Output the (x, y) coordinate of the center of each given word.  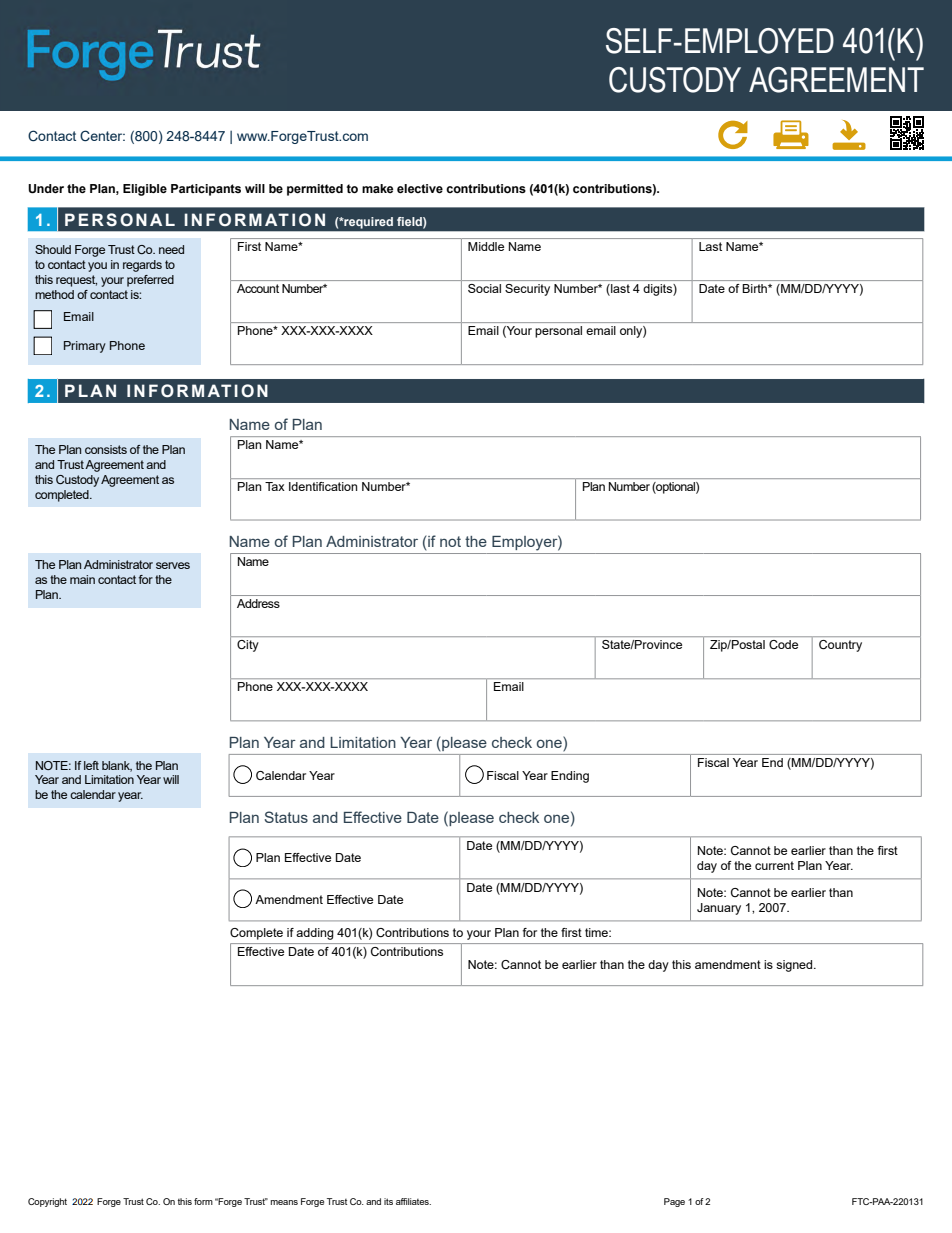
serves (173, 565)
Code (783, 644)
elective (420, 188)
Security (527, 290)
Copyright (47, 1202)
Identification (323, 486)
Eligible (145, 190)
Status (286, 817)
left (91, 765)
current (774, 865)
